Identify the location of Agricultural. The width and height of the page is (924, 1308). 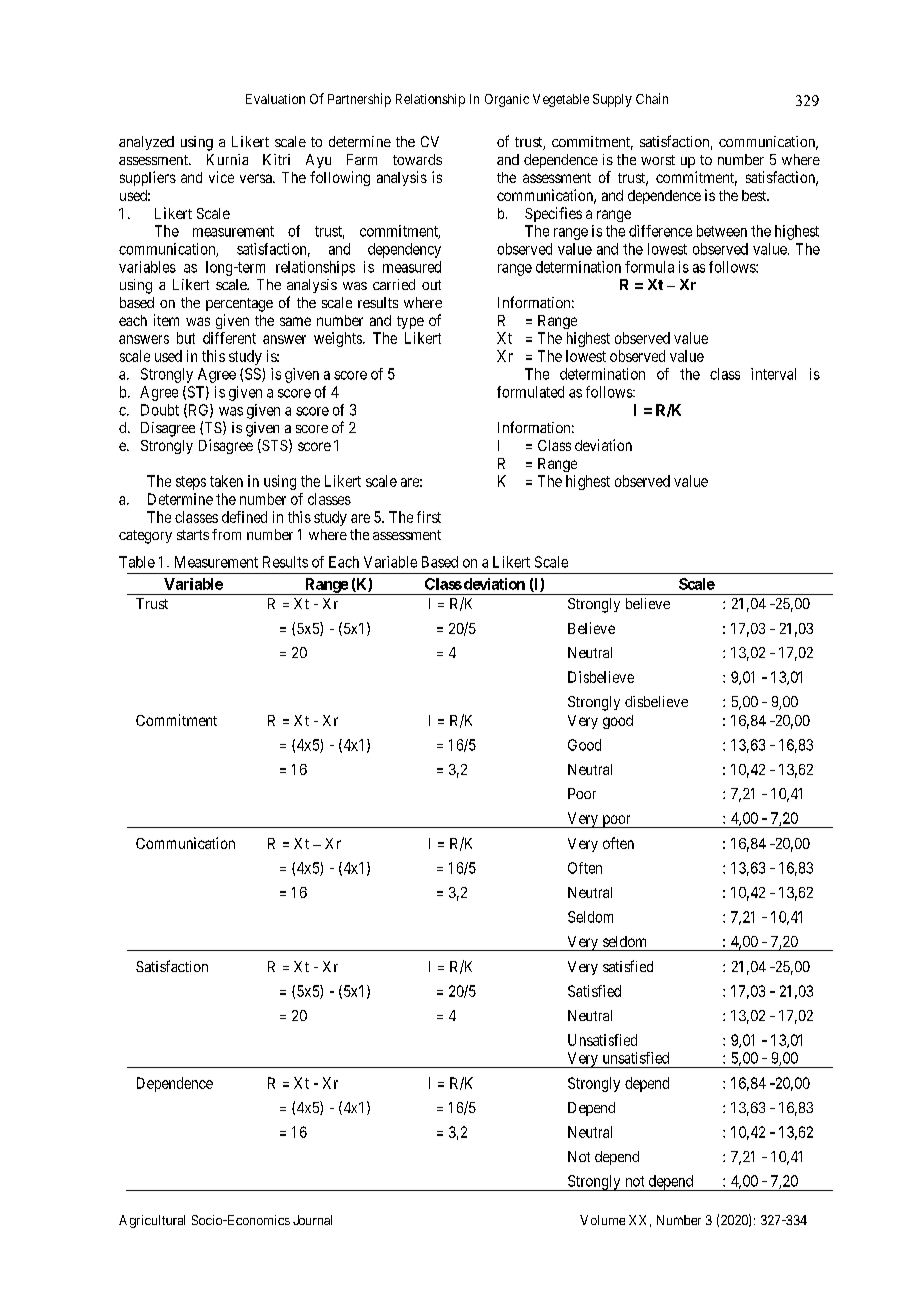
(152, 1221).
